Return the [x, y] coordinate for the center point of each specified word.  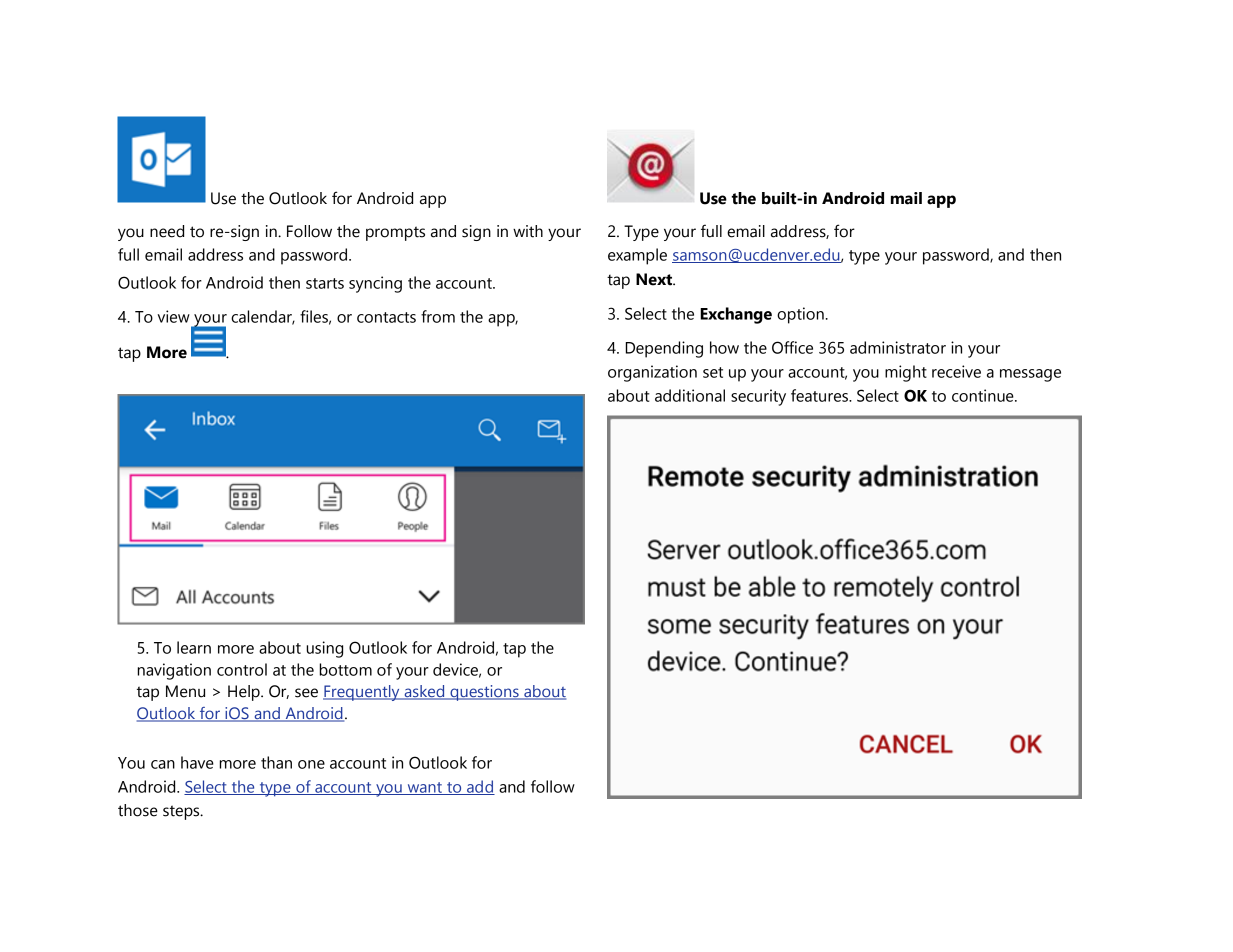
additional [690, 395]
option [800, 315]
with [528, 231]
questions [484, 693]
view [173, 316]
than [276, 762]
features [820, 395]
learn [194, 647]
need [167, 231]
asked [424, 692]
